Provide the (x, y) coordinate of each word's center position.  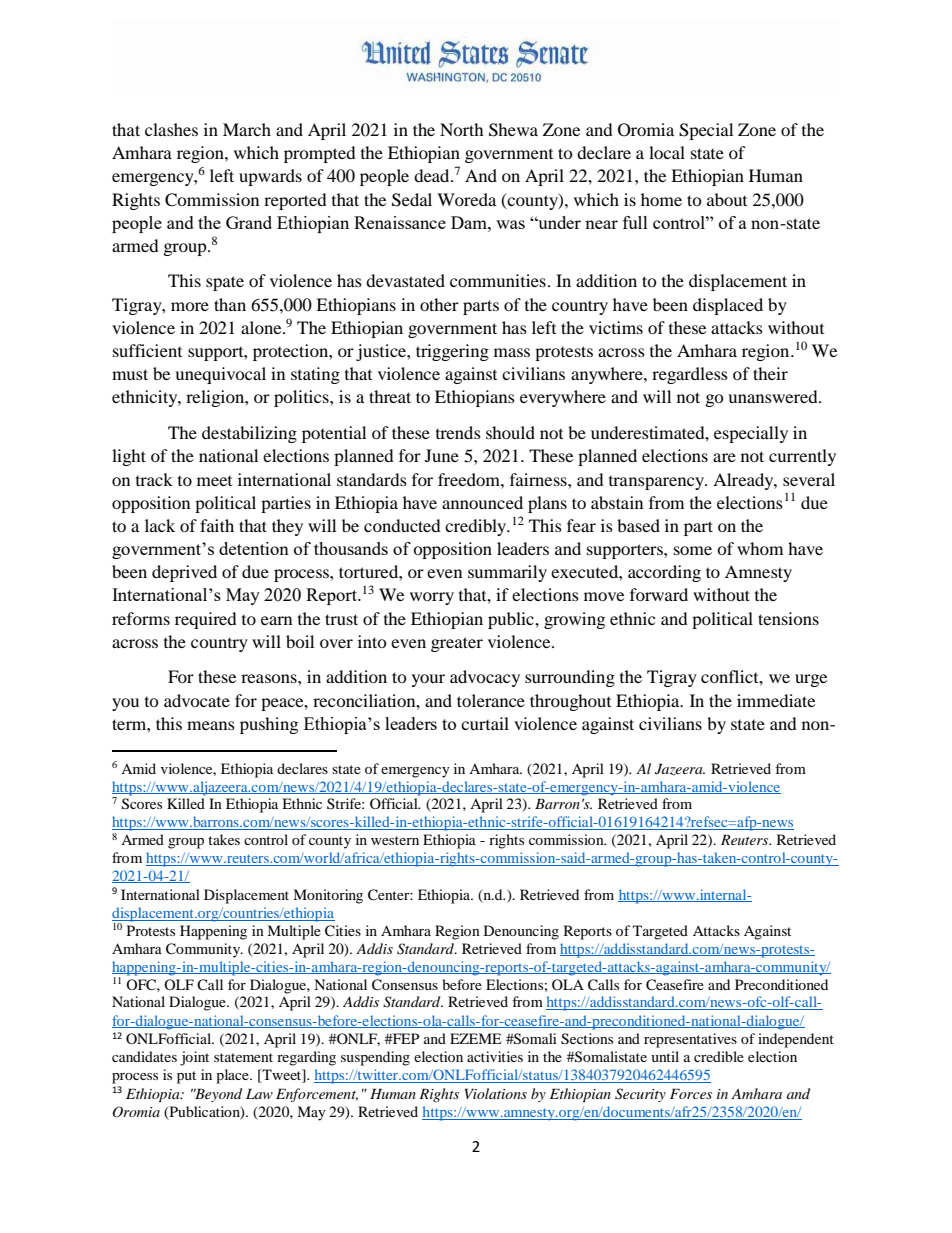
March (247, 129)
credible (719, 1056)
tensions (788, 618)
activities (495, 1056)
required (206, 620)
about (727, 199)
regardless (690, 375)
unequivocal (220, 375)
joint (194, 1058)
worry (432, 598)
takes (224, 839)
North (462, 129)
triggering (452, 352)
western (395, 840)
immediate (776, 700)
